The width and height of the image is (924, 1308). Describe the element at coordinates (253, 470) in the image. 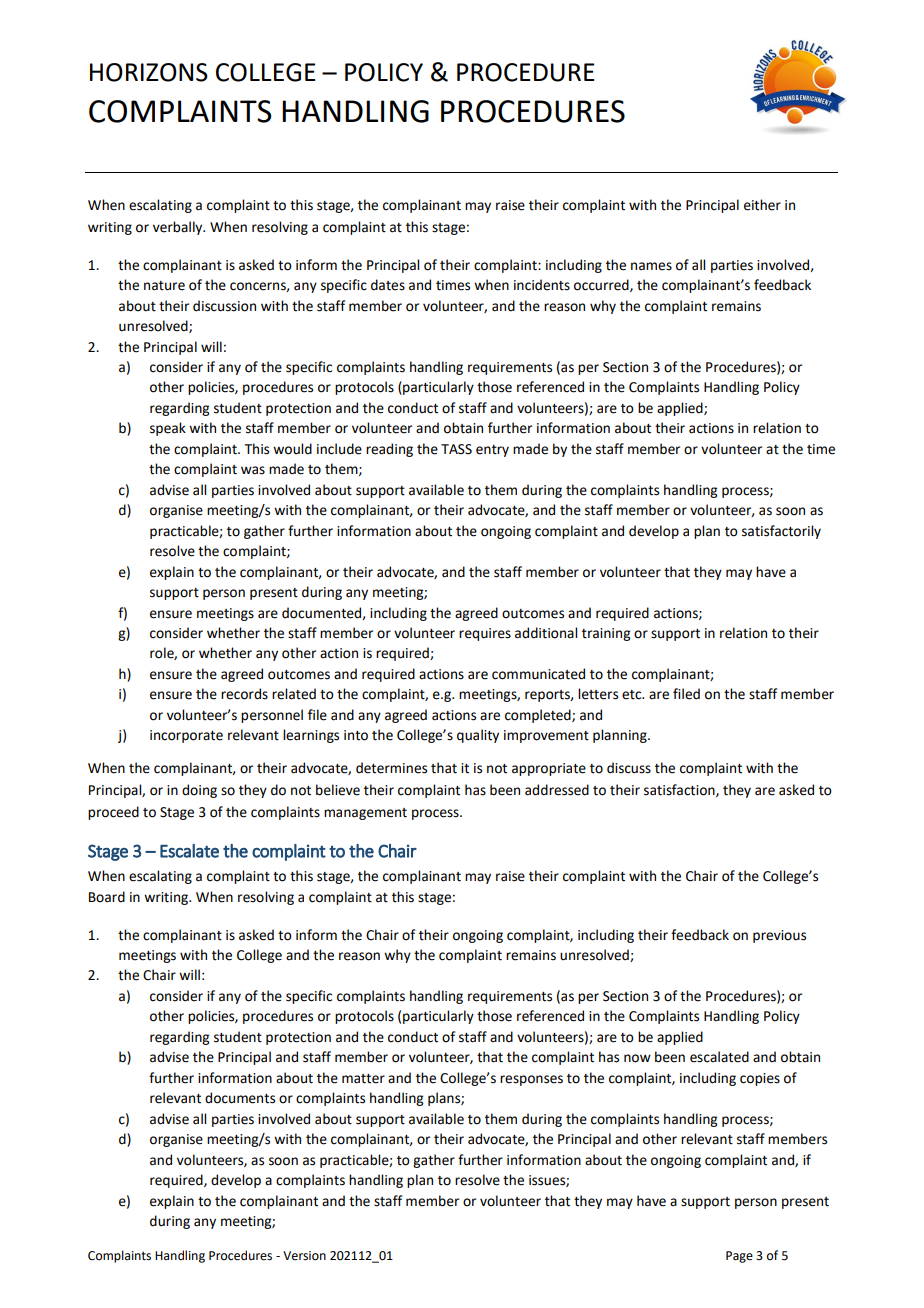

I see `was` at that location.
